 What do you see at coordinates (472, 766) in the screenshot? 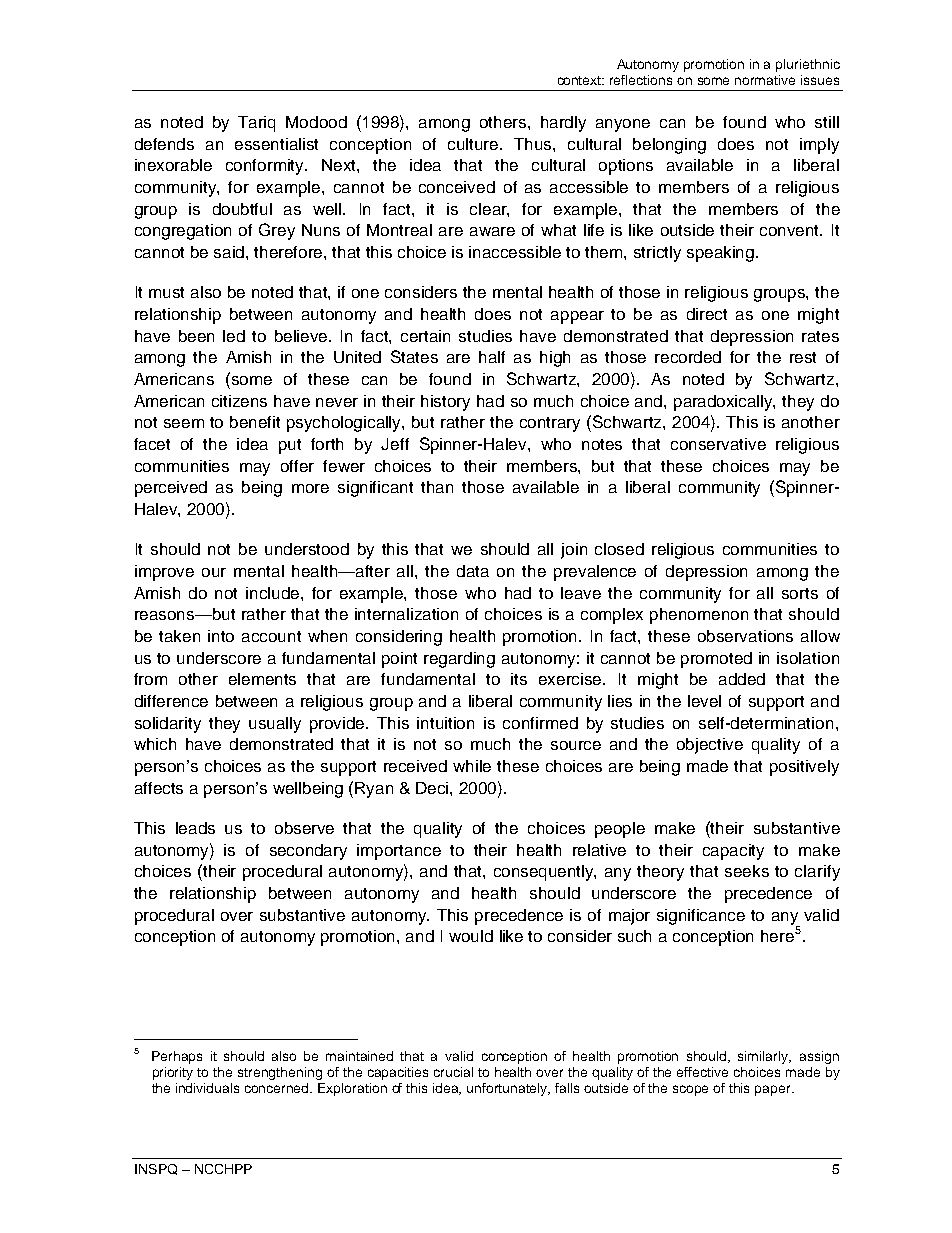
I see `while` at bounding box center [472, 766].
